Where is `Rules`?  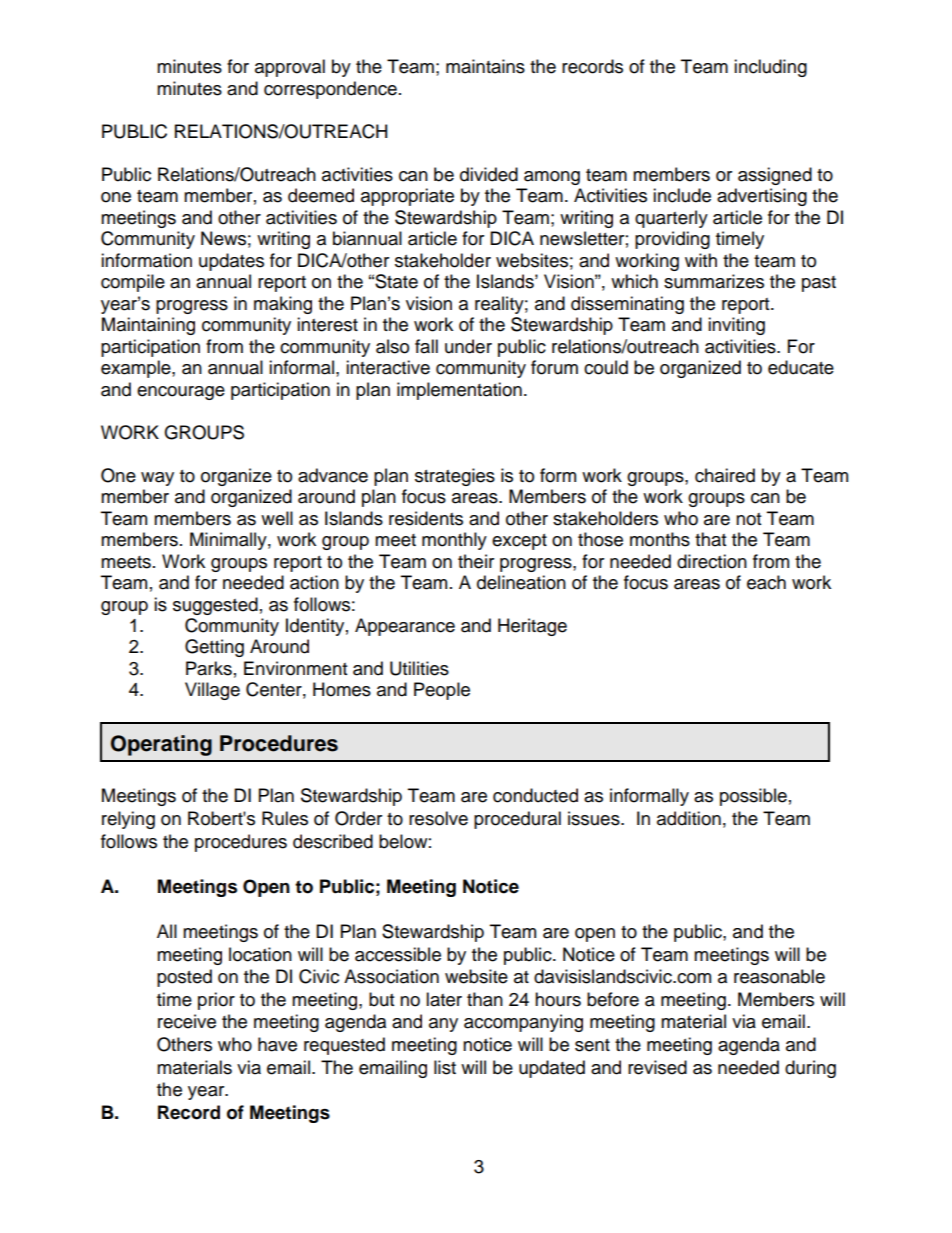
Rules is located at coordinates (285, 818).
